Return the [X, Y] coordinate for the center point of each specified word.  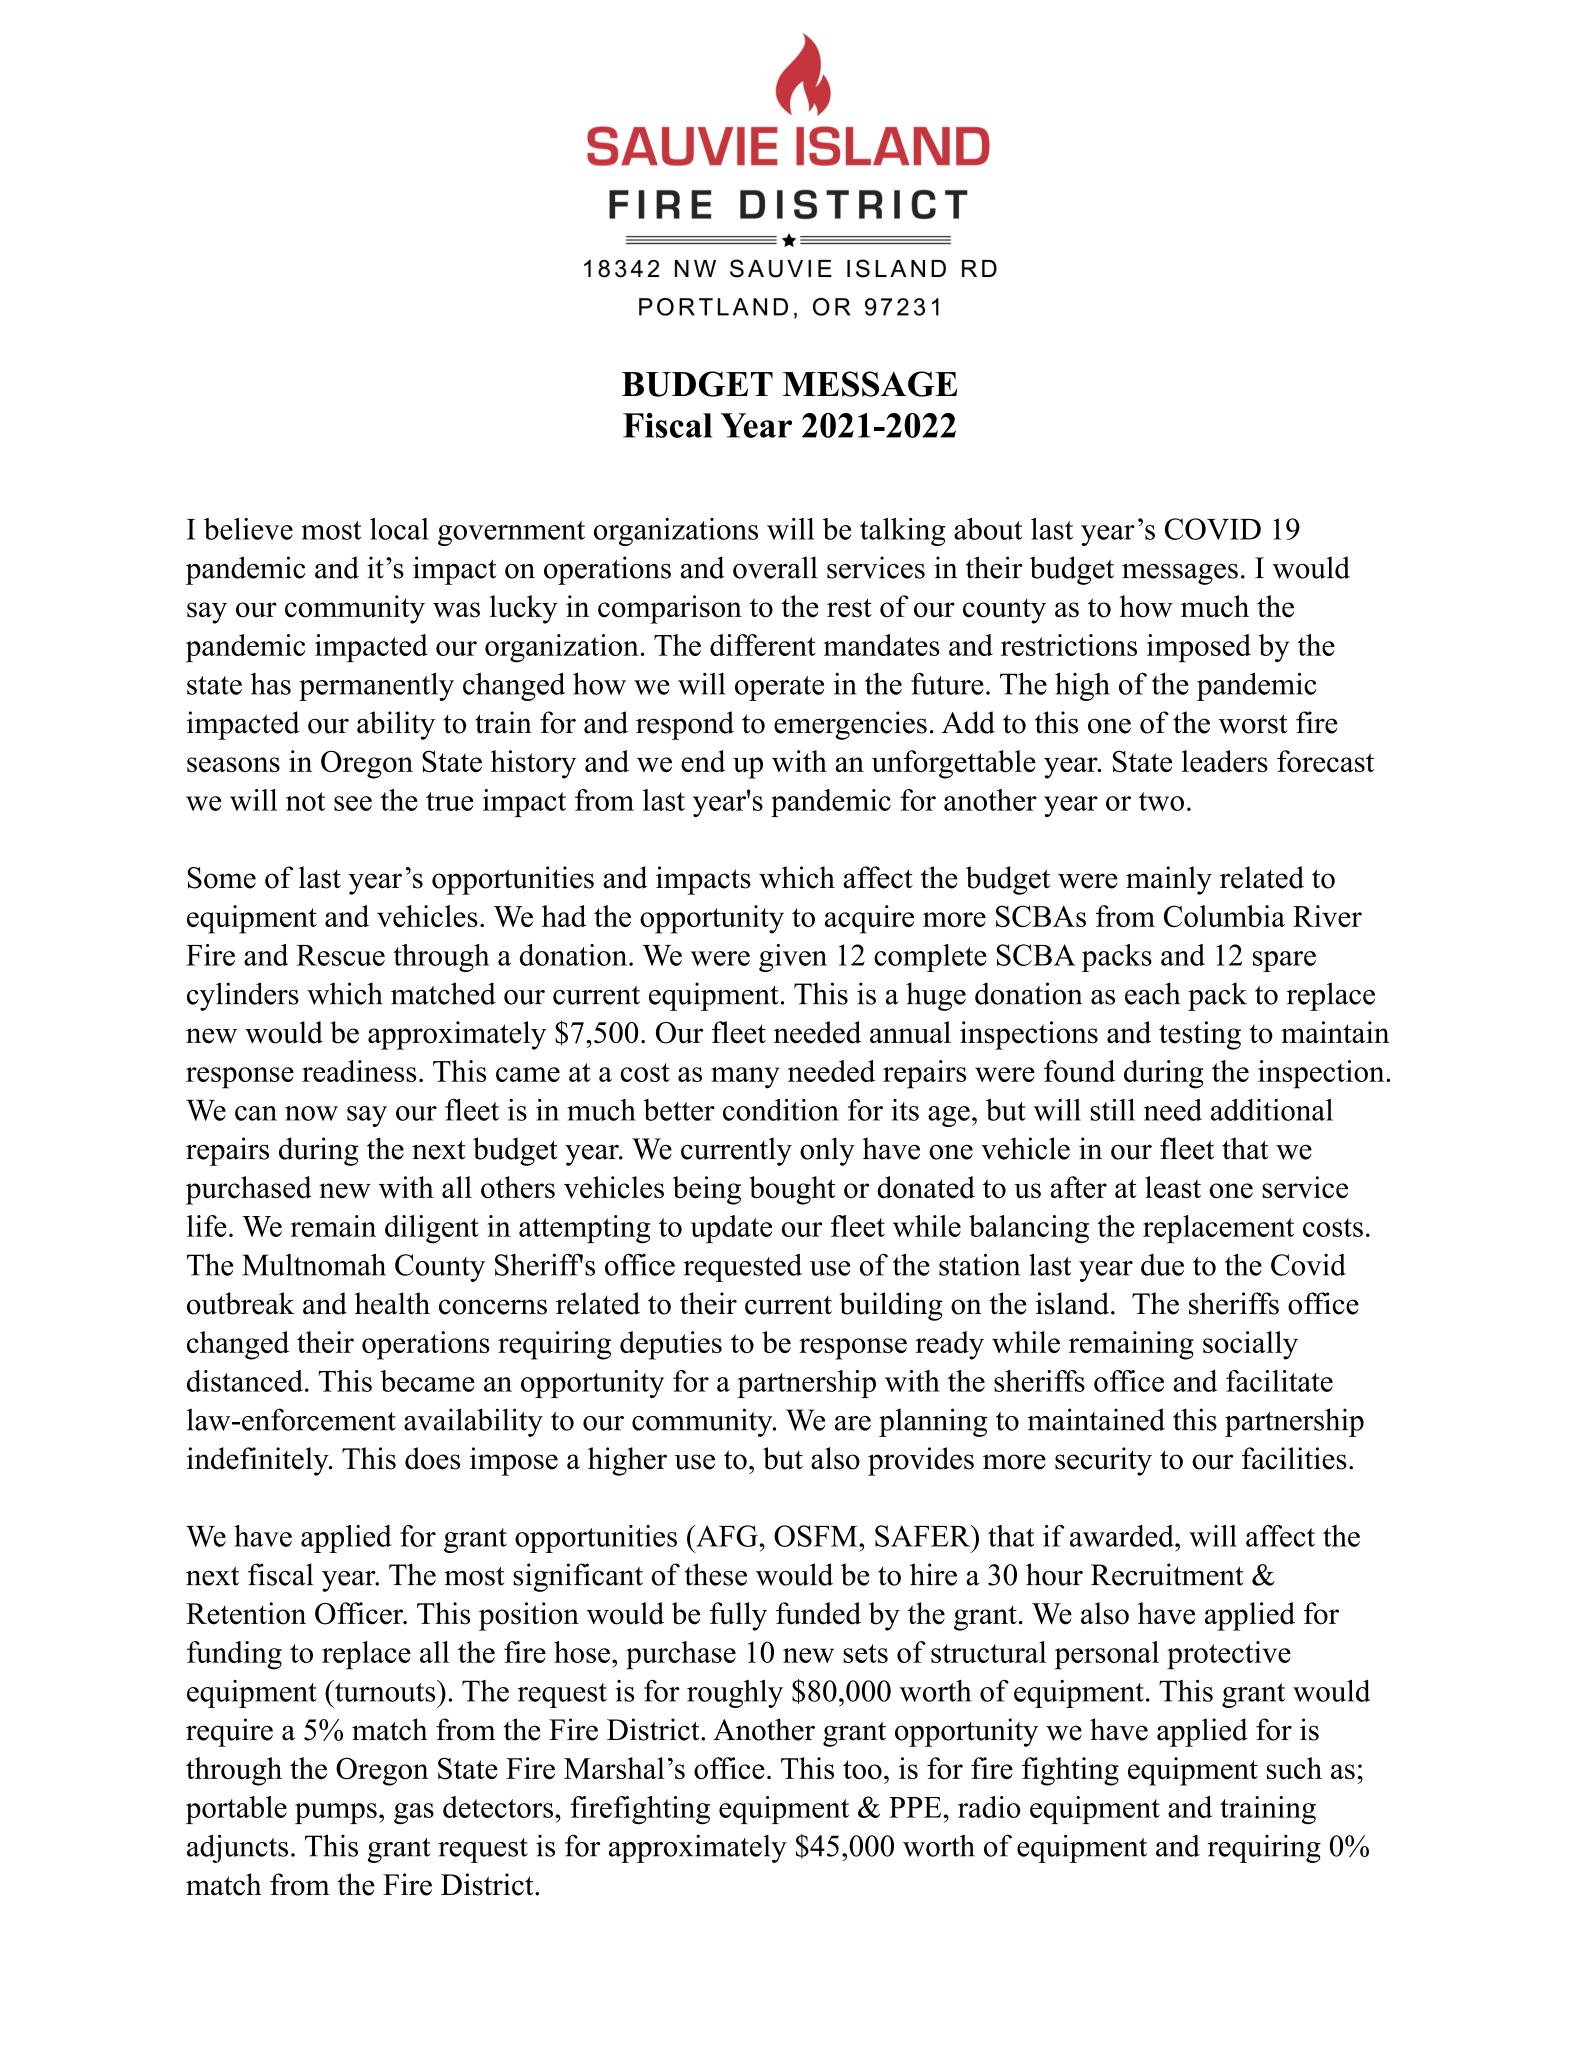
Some [222, 878]
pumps [336, 1813]
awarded [1123, 1536]
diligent [432, 1229]
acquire [869, 919]
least [1173, 1187]
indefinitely [259, 1461]
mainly [1169, 880]
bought [792, 1190]
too [862, 1769]
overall [775, 567]
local [399, 529]
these [716, 1574]
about [988, 529]
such [1294, 1768]
